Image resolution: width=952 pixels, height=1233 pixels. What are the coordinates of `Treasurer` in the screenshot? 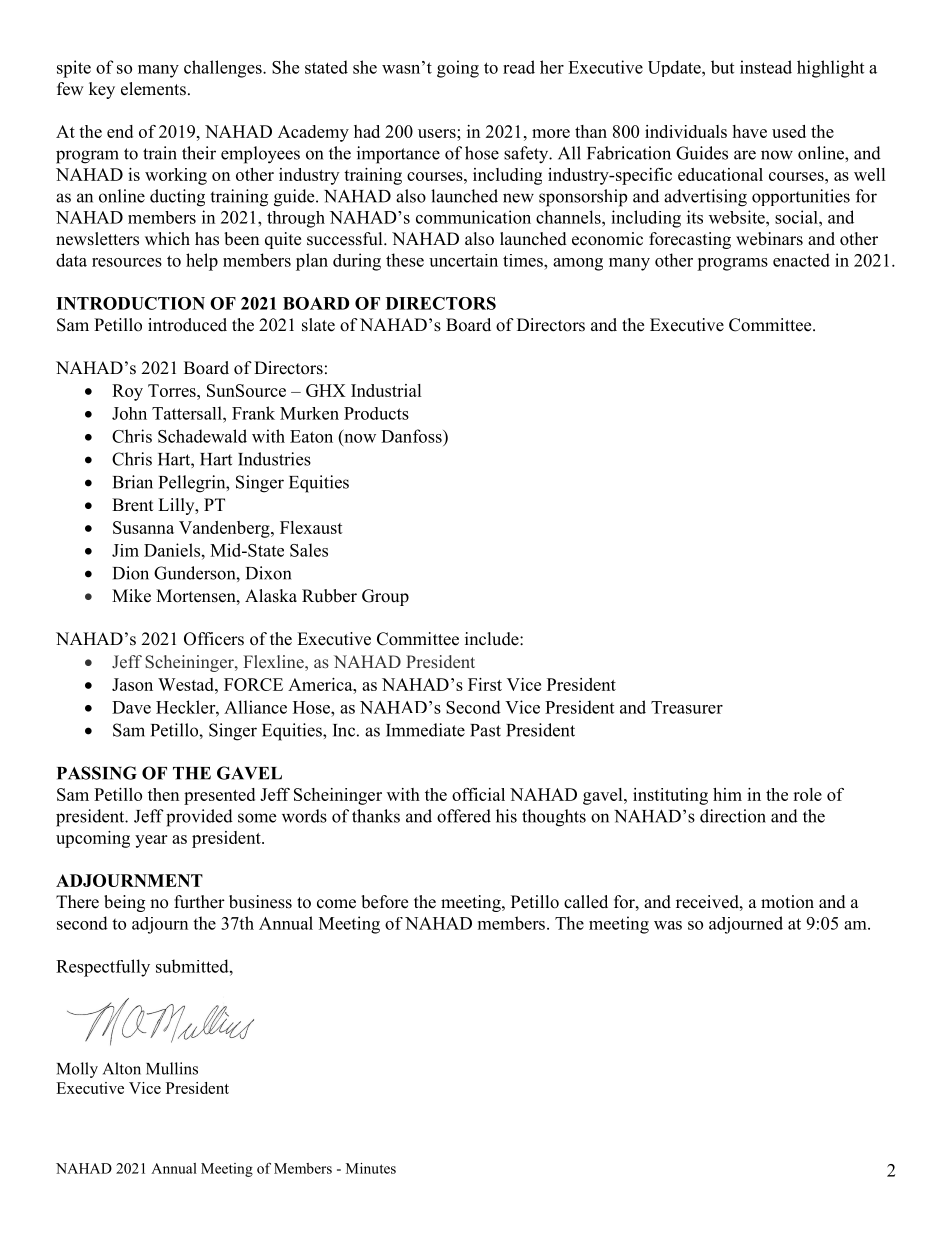 It's located at (687, 707).
